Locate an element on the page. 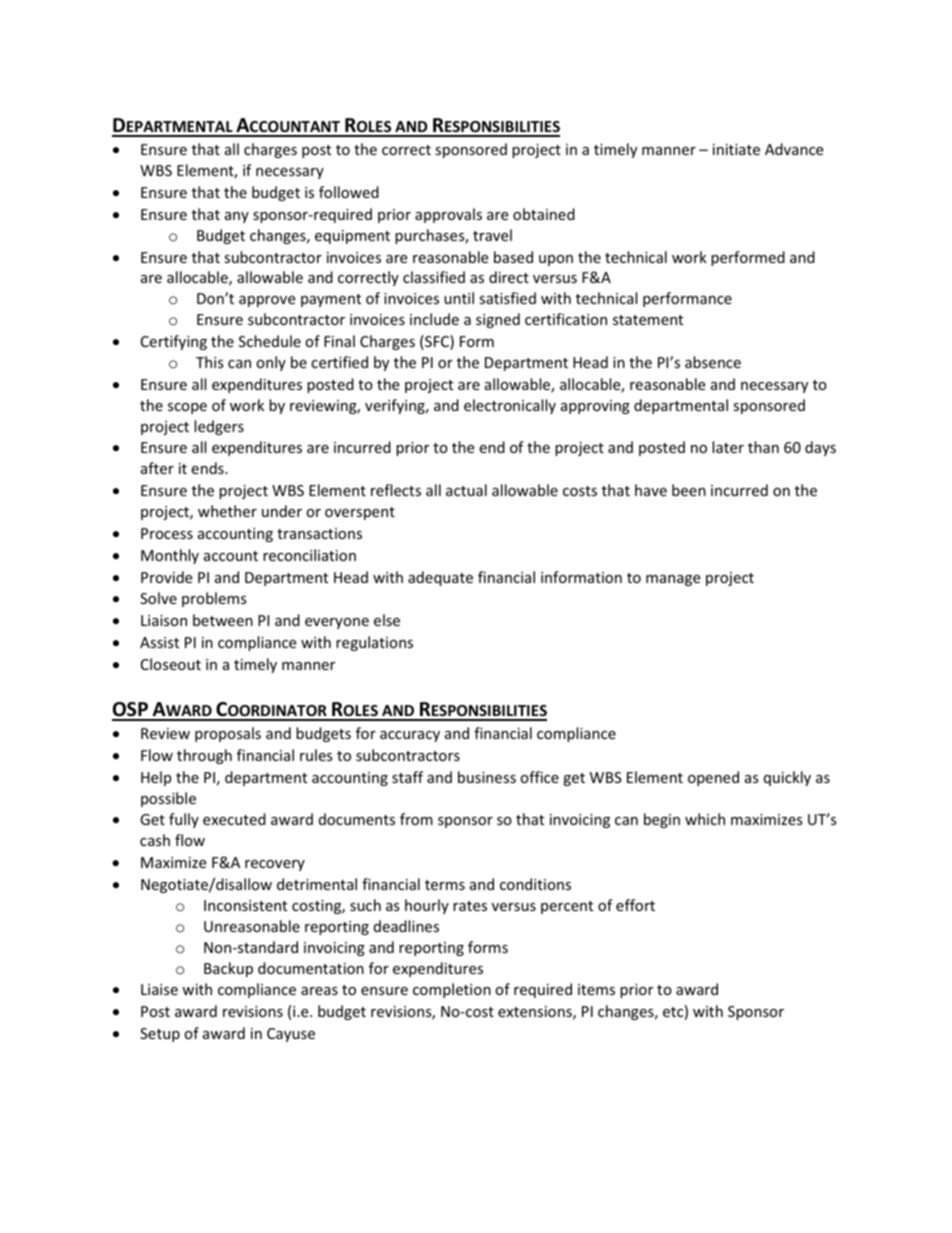  initiate is located at coordinates (736, 149).
